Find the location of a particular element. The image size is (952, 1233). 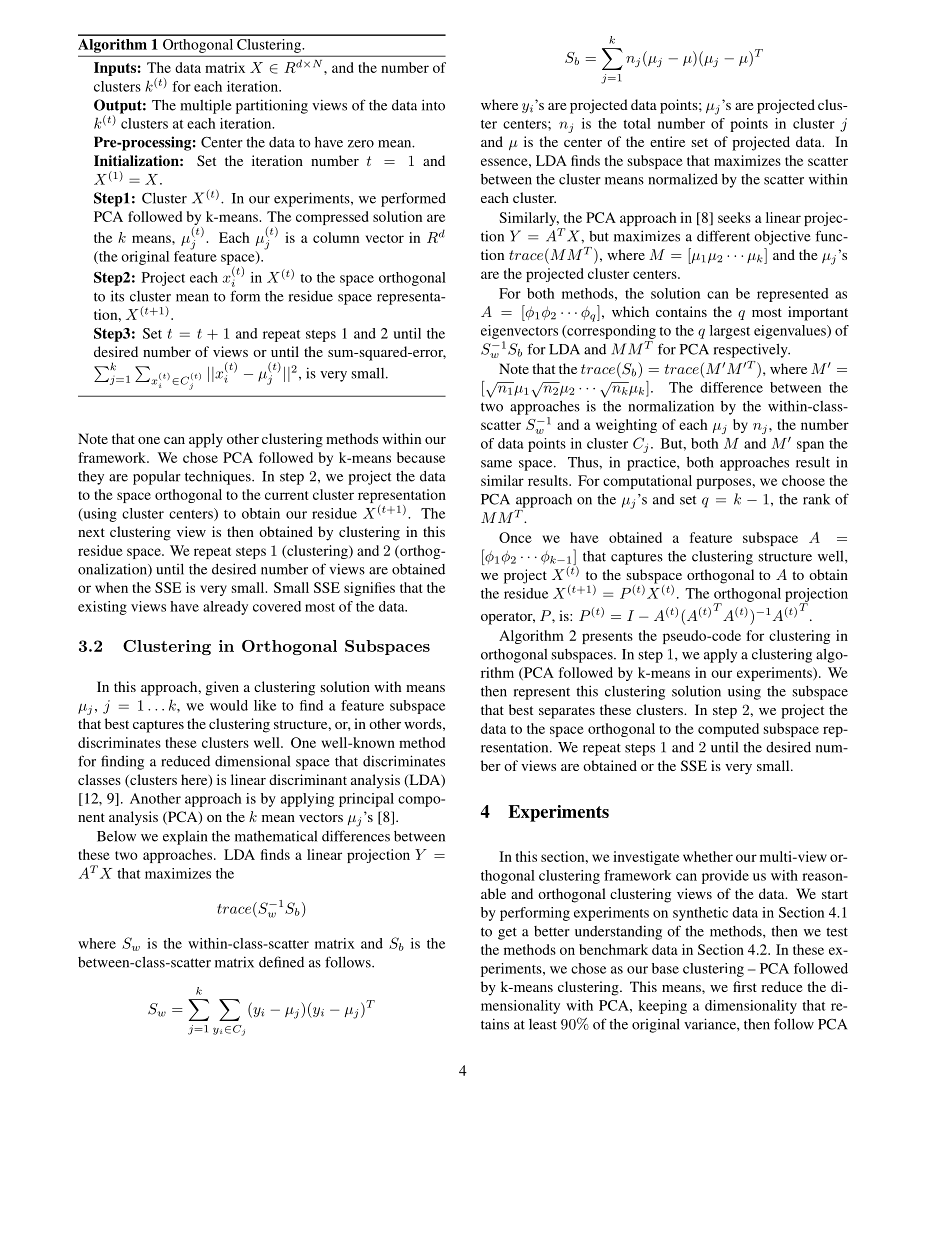

because is located at coordinates (421, 457).
